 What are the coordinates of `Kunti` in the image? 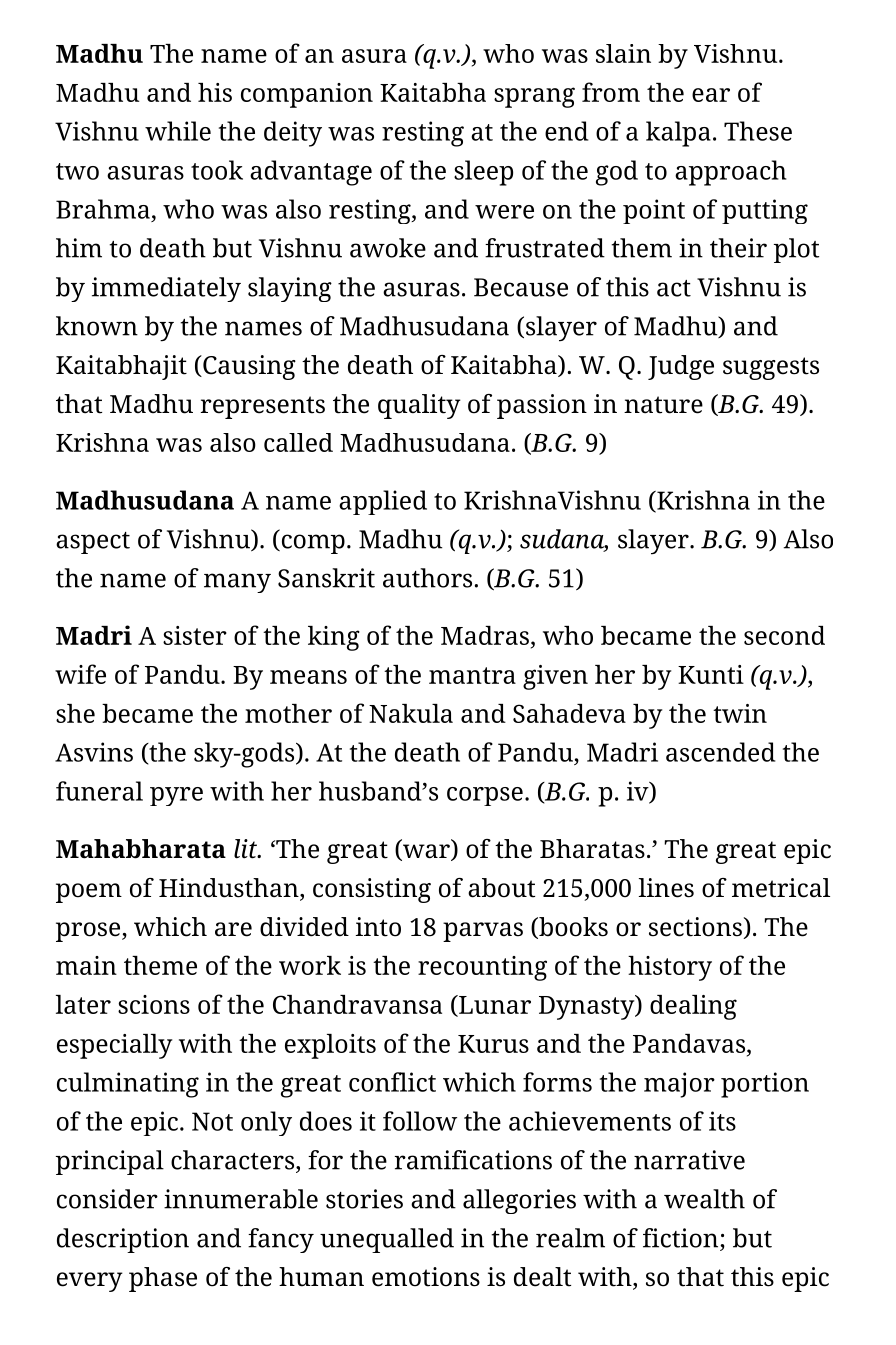 It's located at (711, 674).
